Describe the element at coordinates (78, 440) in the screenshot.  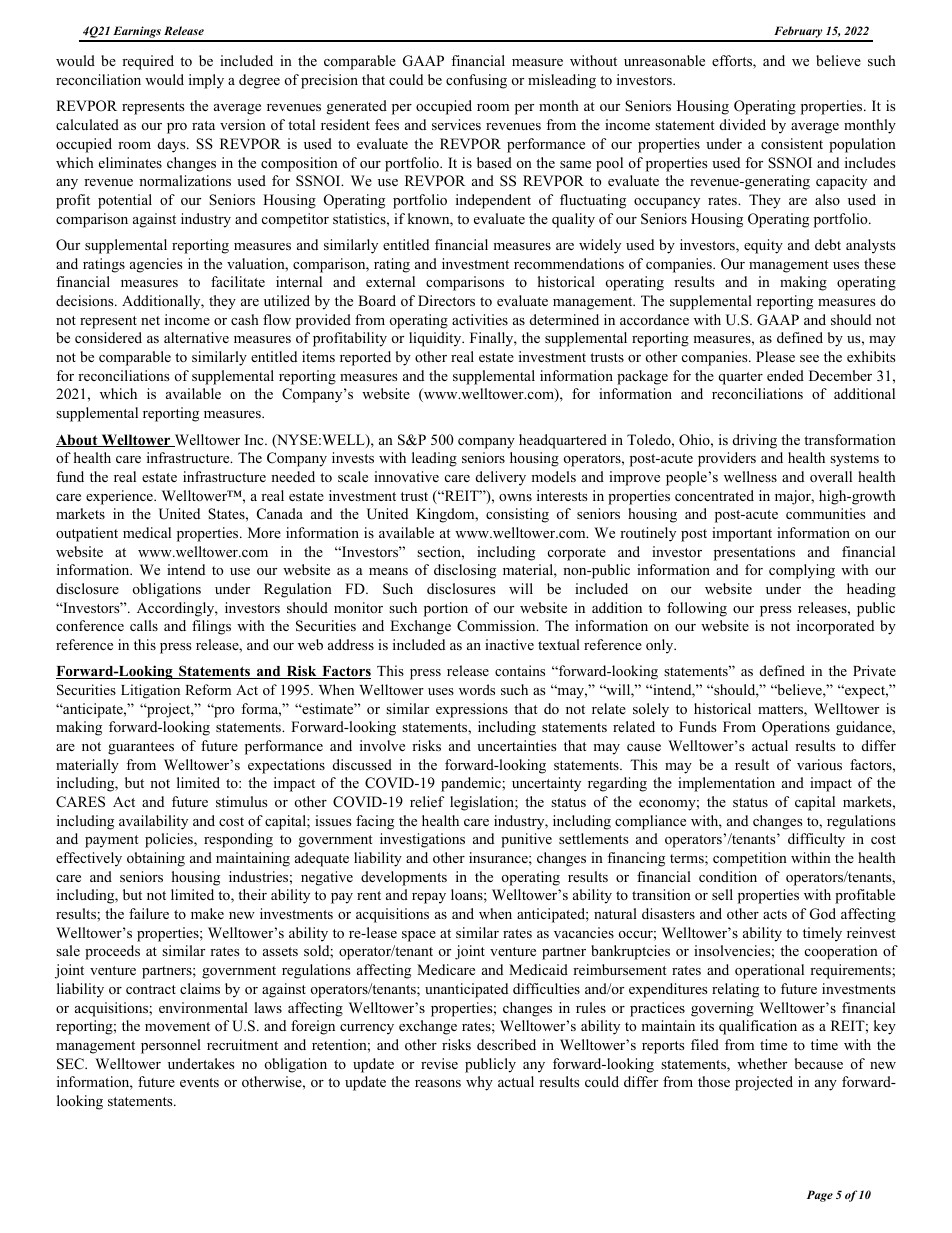
I see `About` at that location.
